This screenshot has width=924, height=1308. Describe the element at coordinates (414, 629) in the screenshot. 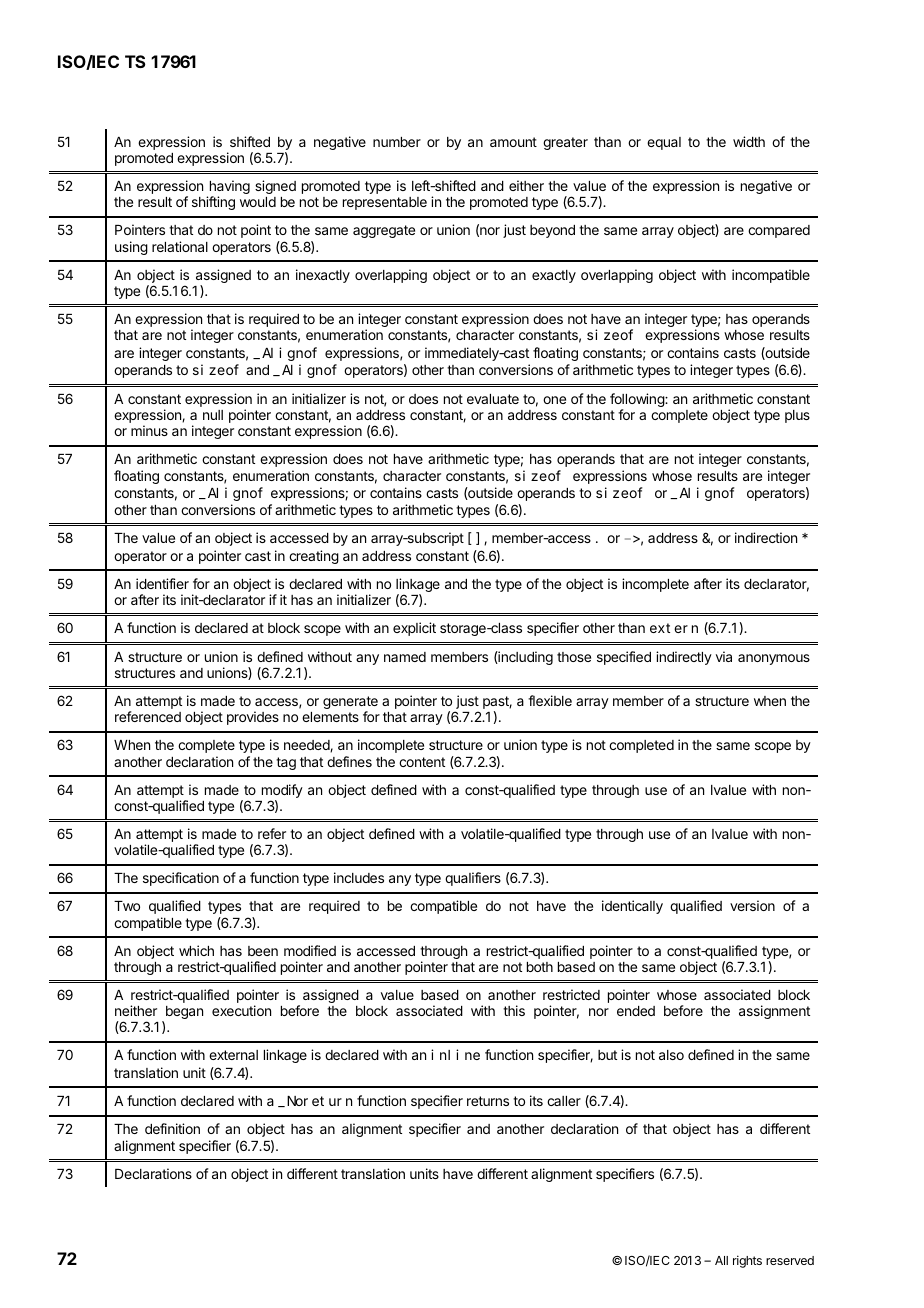

I see `explicit` at that location.
